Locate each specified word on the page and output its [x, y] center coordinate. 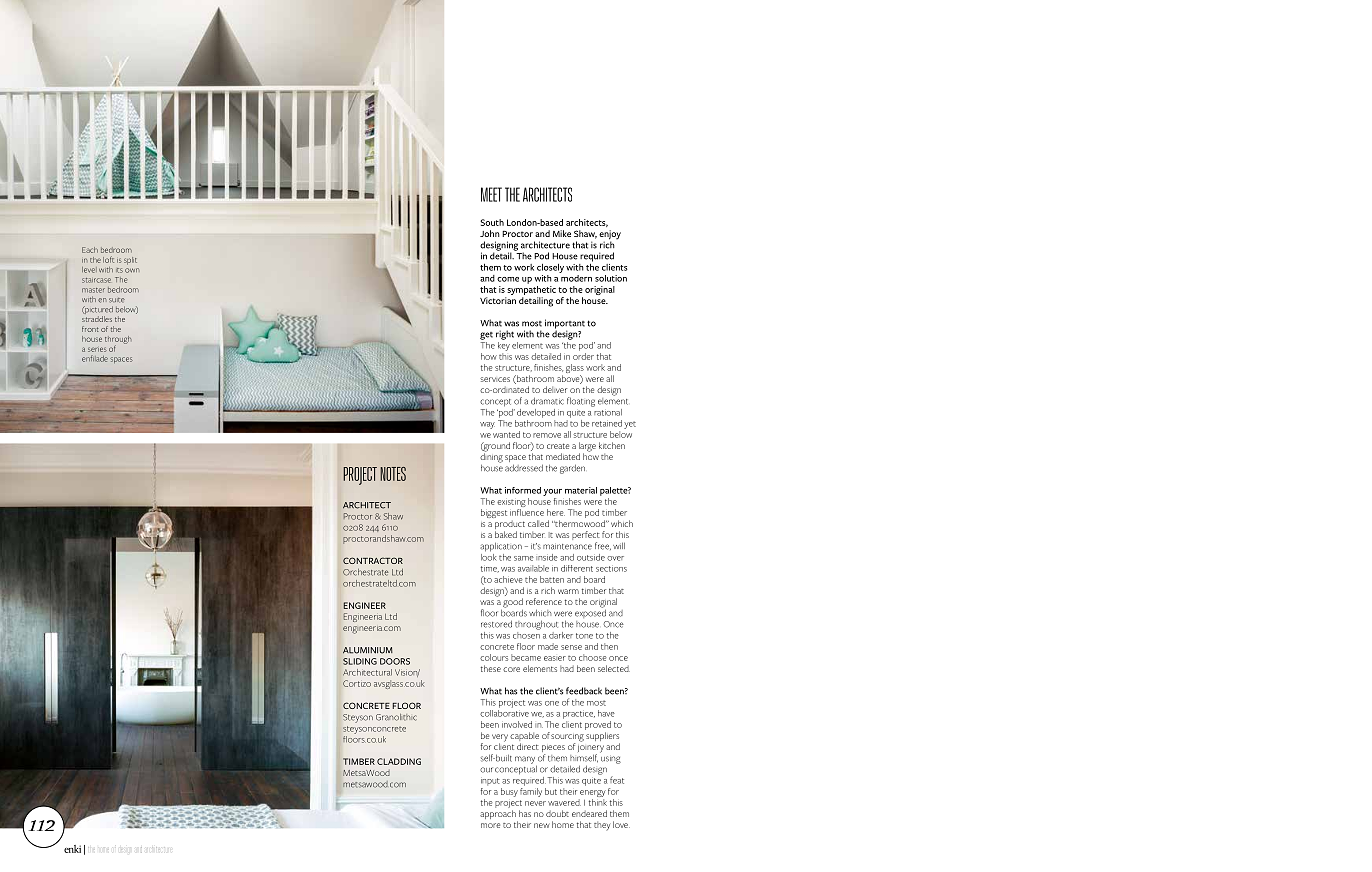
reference [544, 601]
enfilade [95, 358]
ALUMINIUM [368, 650]
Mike [562, 233]
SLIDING [360, 661]
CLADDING [399, 761]
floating [581, 402]
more [490, 825]
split [130, 261]
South [492, 222]
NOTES [393, 474]
